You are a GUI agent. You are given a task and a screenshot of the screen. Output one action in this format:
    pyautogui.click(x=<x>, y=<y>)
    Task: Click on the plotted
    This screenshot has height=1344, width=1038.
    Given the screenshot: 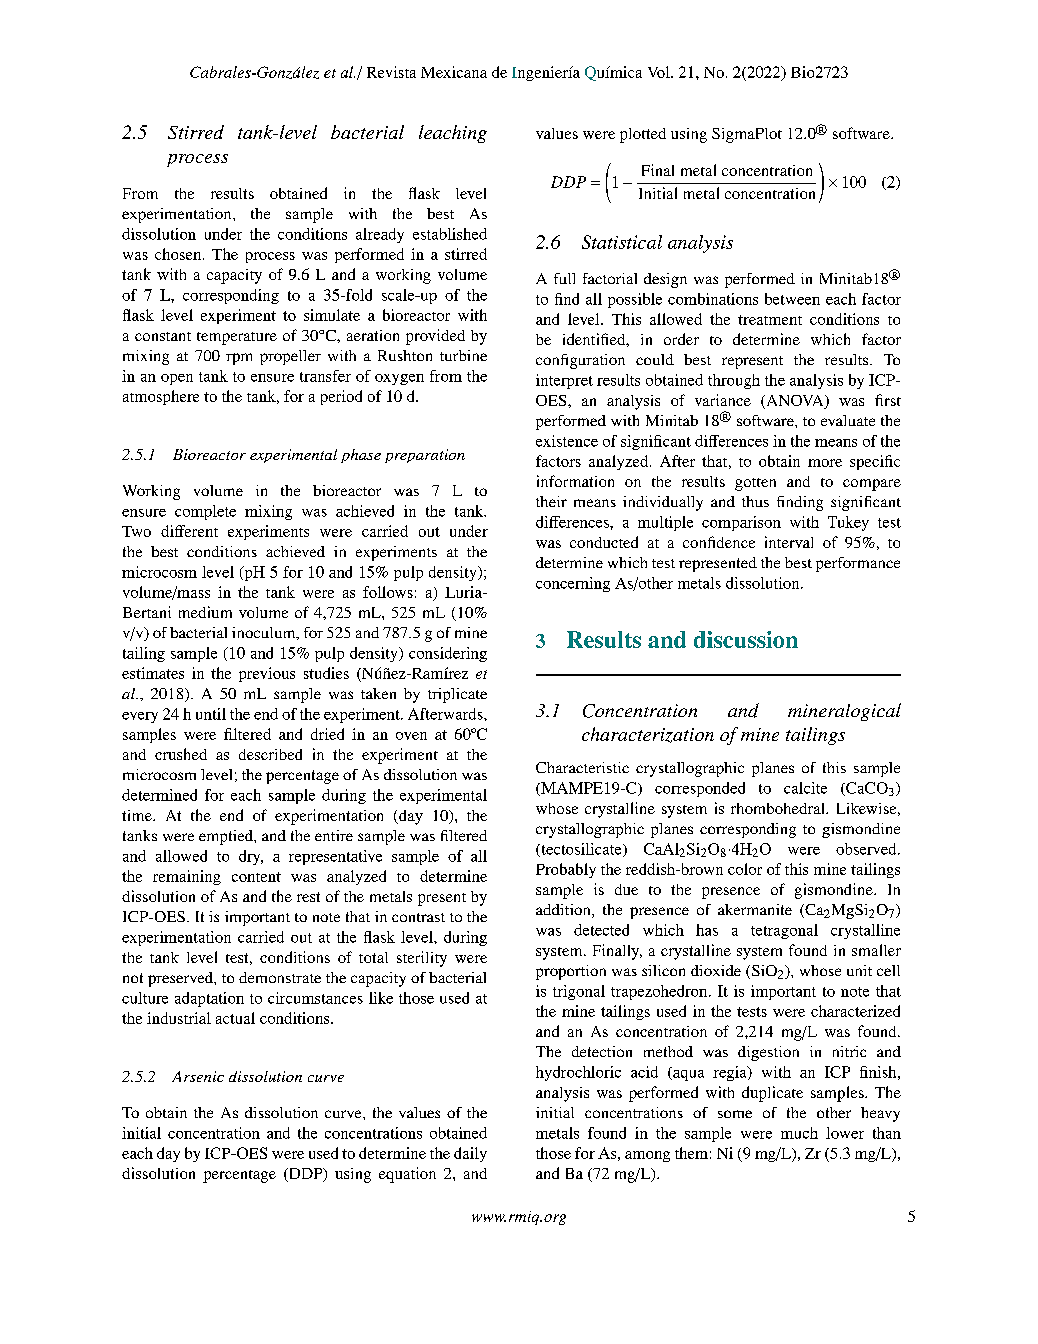 What is the action you would take?
    pyautogui.click(x=643, y=135)
